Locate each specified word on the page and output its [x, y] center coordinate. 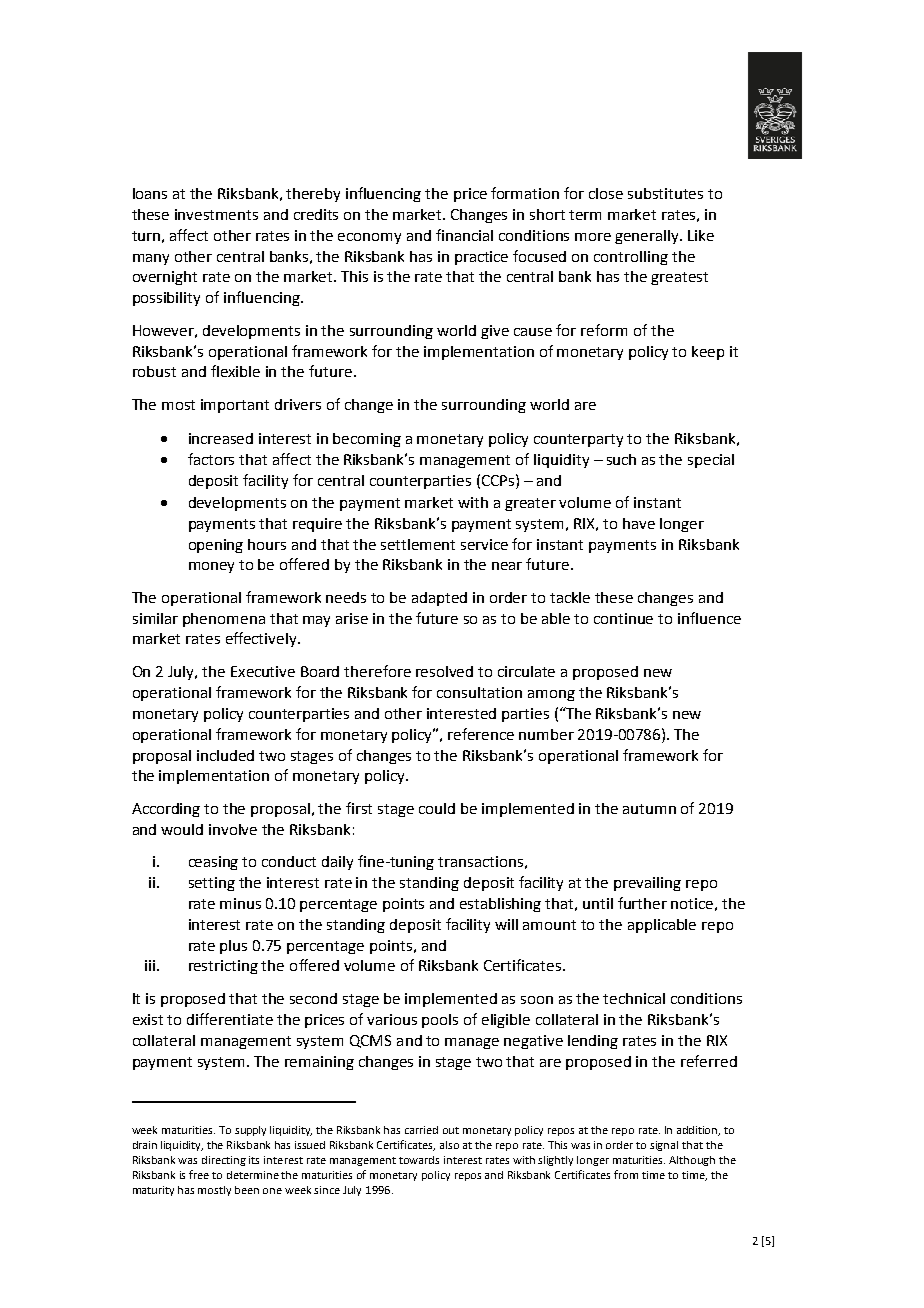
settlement [418, 544]
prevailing [647, 884]
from [626, 1174]
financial [464, 235]
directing [224, 1161]
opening [216, 546]
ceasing [213, 863]
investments [216, 214]
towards [419, 1160]
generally [648, 237]
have [639, 523]
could [437, 808]
